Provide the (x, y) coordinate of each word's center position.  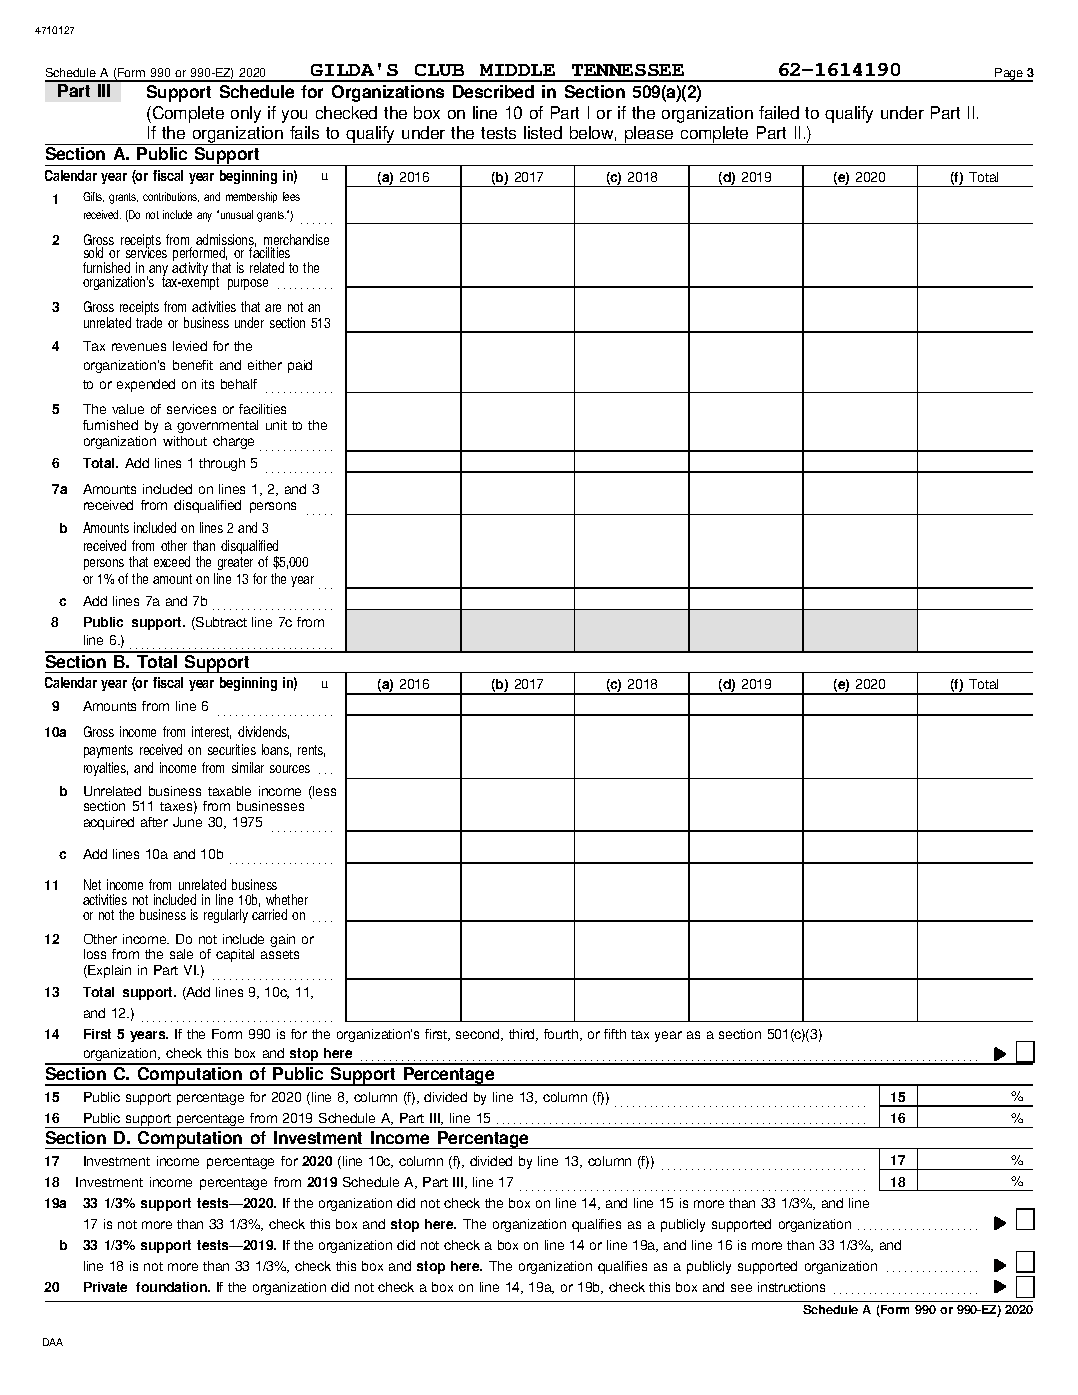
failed (779, 112)
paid (300, 366)
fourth (562, 1035)
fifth (615, 1034)
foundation (172, 1287)
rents (311, 751)
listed (543, 132)
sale (181, 954)
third (523, 1035)
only (246, 114)
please (649, 135)
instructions (791, 1287)
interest (211, 732)
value (128, 409)
